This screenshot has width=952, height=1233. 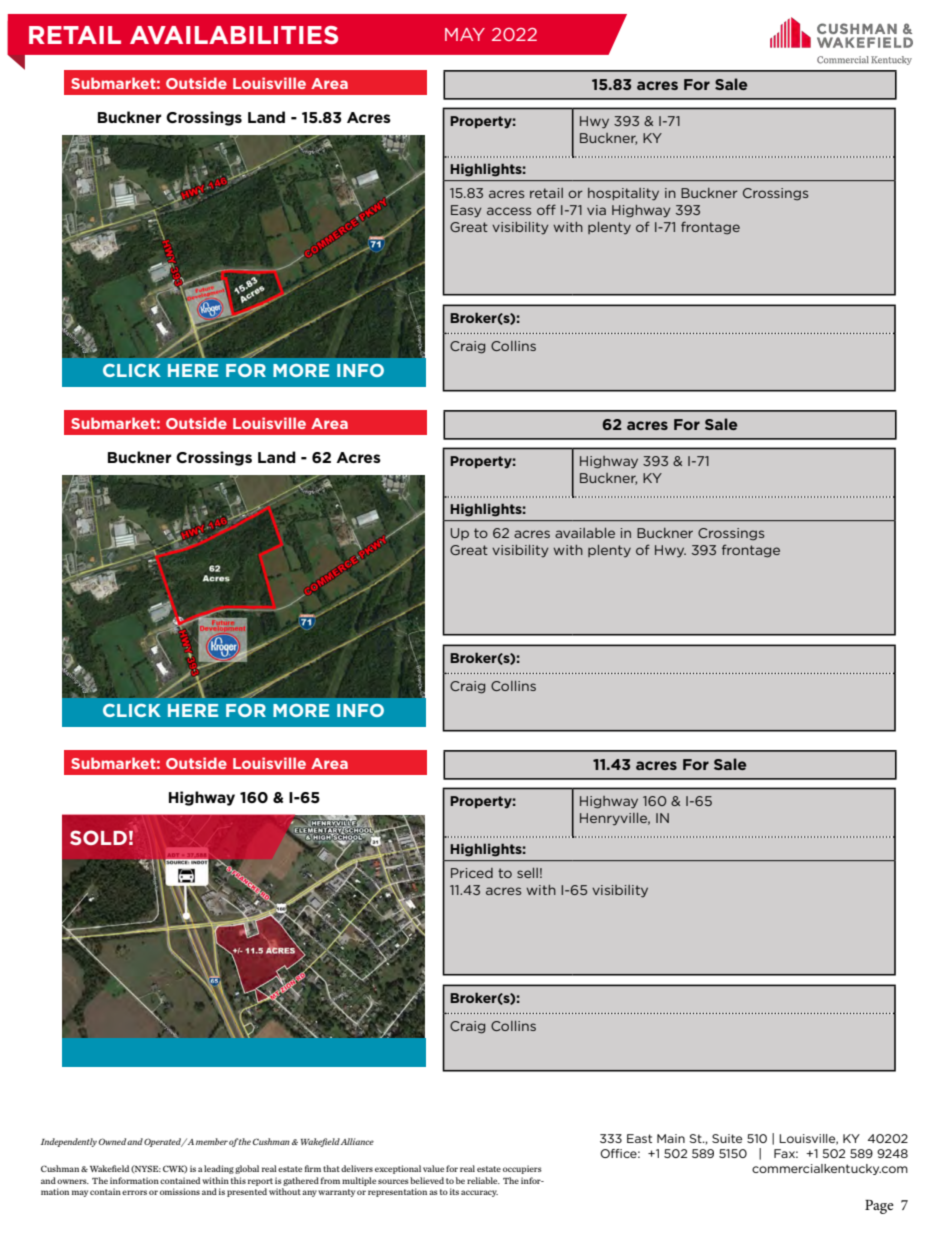 What do you see at coordinates (671, 1138) in the screenshot?
I see `Main` at bounding box center [671, 1138].
